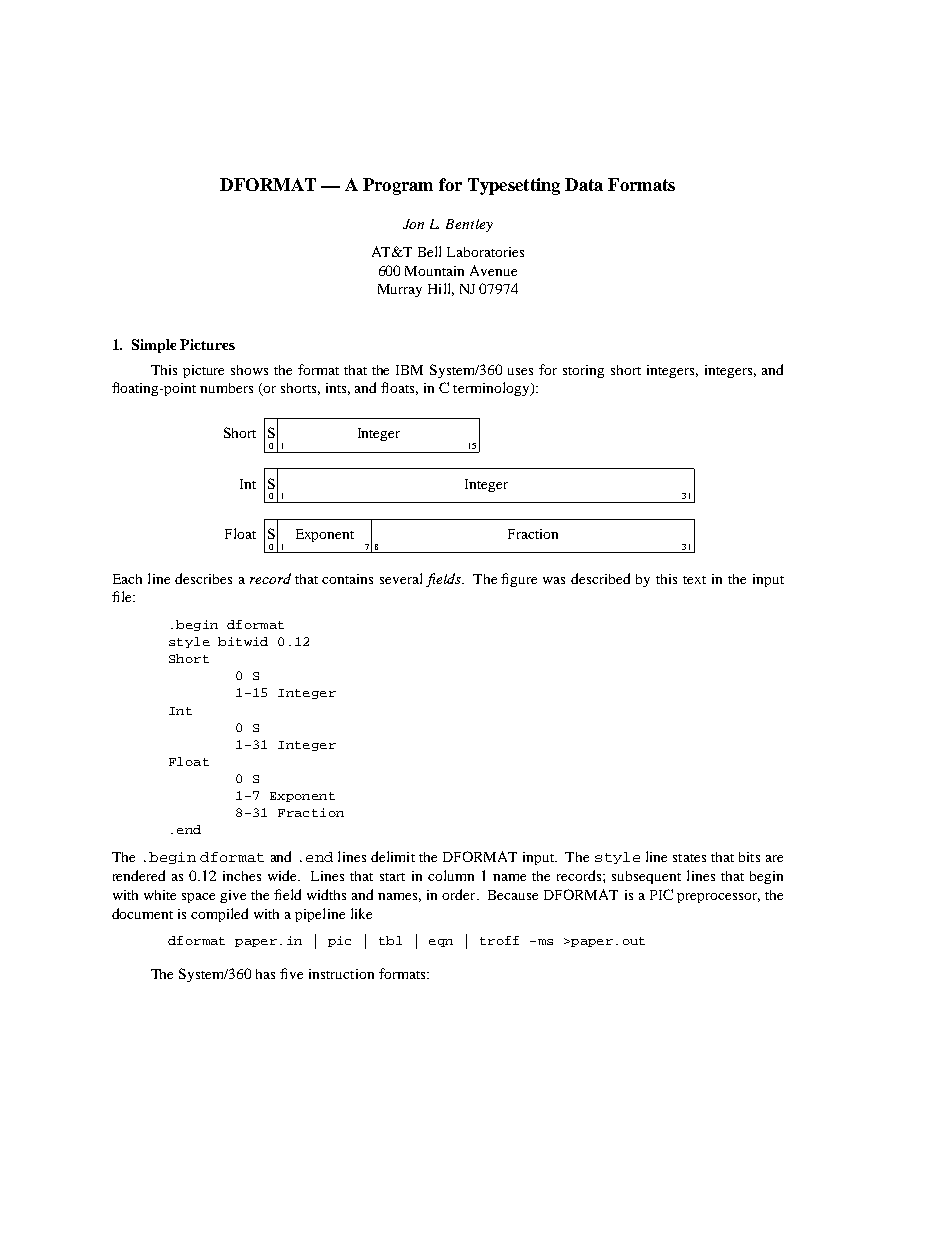 This document has width=952, height=1233. Describe the element at coordinates (584, 184) in the document. I see `Data` at that location.
